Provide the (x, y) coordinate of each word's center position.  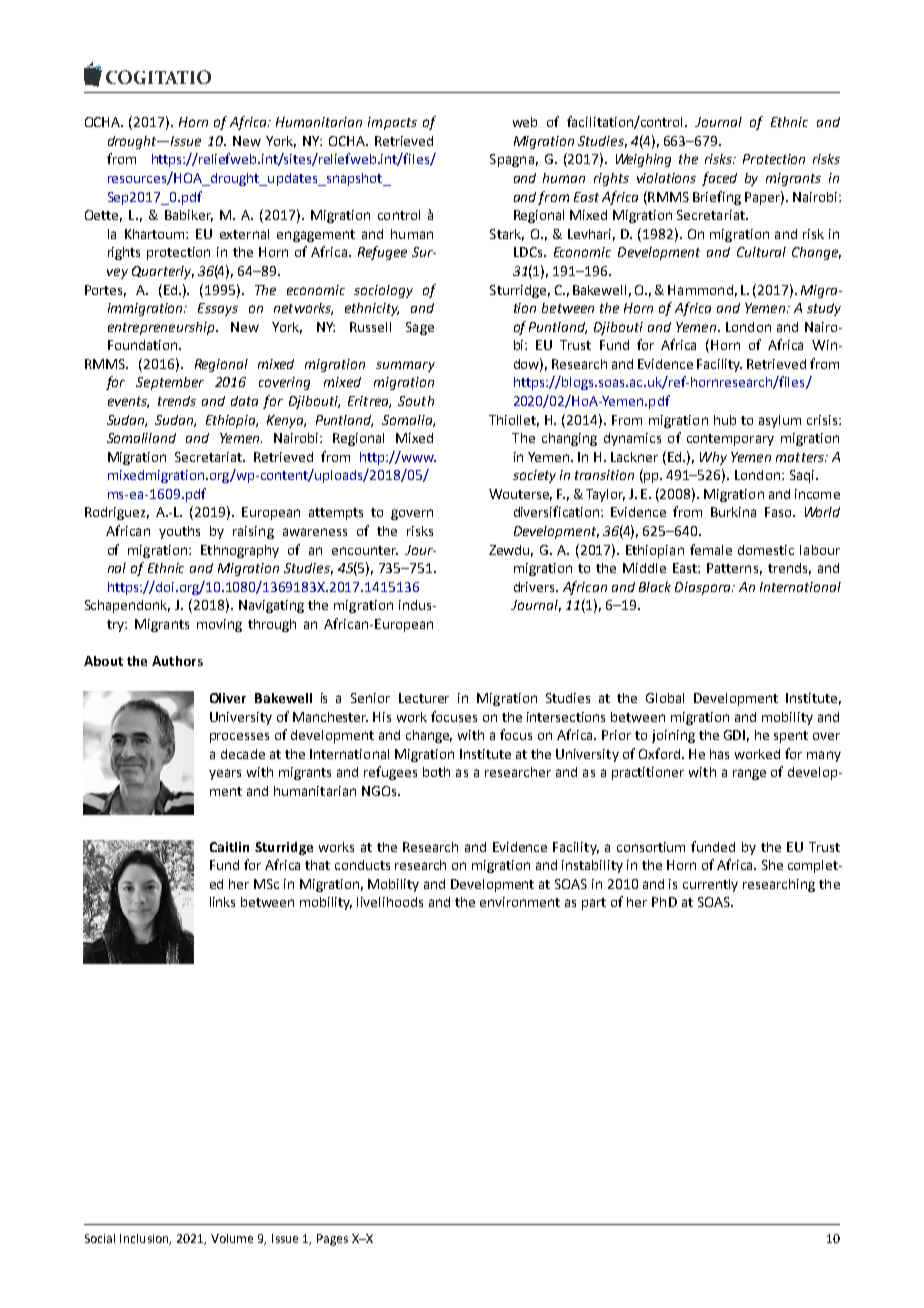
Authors (177, 661)
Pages (332, 1240)
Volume (232, 1238)
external (244, 234)
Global (665, 698)
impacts (392, 123)
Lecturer (424, 698)
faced (719, 179)
